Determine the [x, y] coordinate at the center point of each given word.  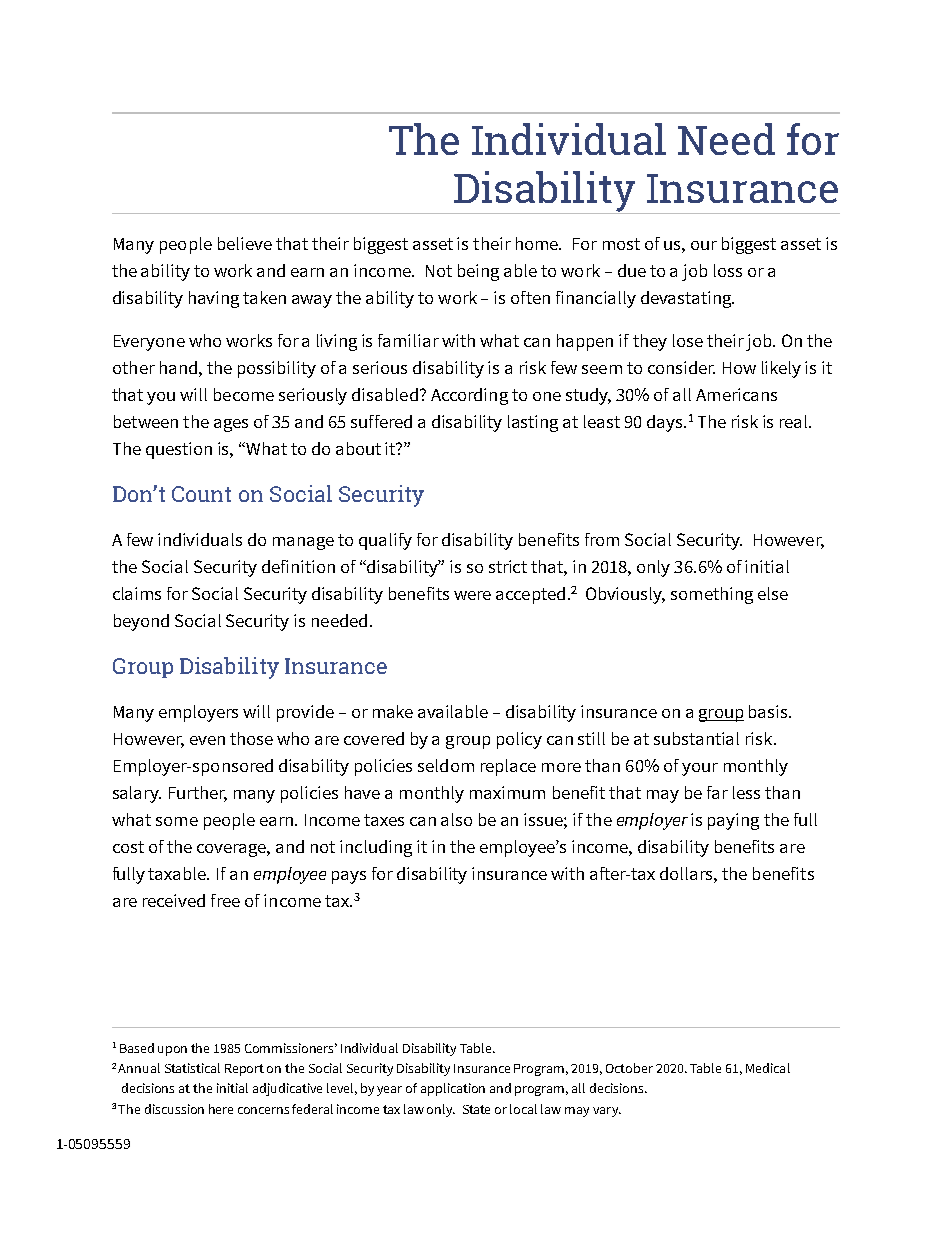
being [478, 272]
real [795, 421]
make [393, 711]
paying [733, 821]
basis [769, 711]
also [456, 819]
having [214, 299]
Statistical [192, 1068]
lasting [533, 423]
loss [728, 270]
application [453, 1089]
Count [201, 494]
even [207, 740]
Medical [768, 1068]
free [225, 900]
